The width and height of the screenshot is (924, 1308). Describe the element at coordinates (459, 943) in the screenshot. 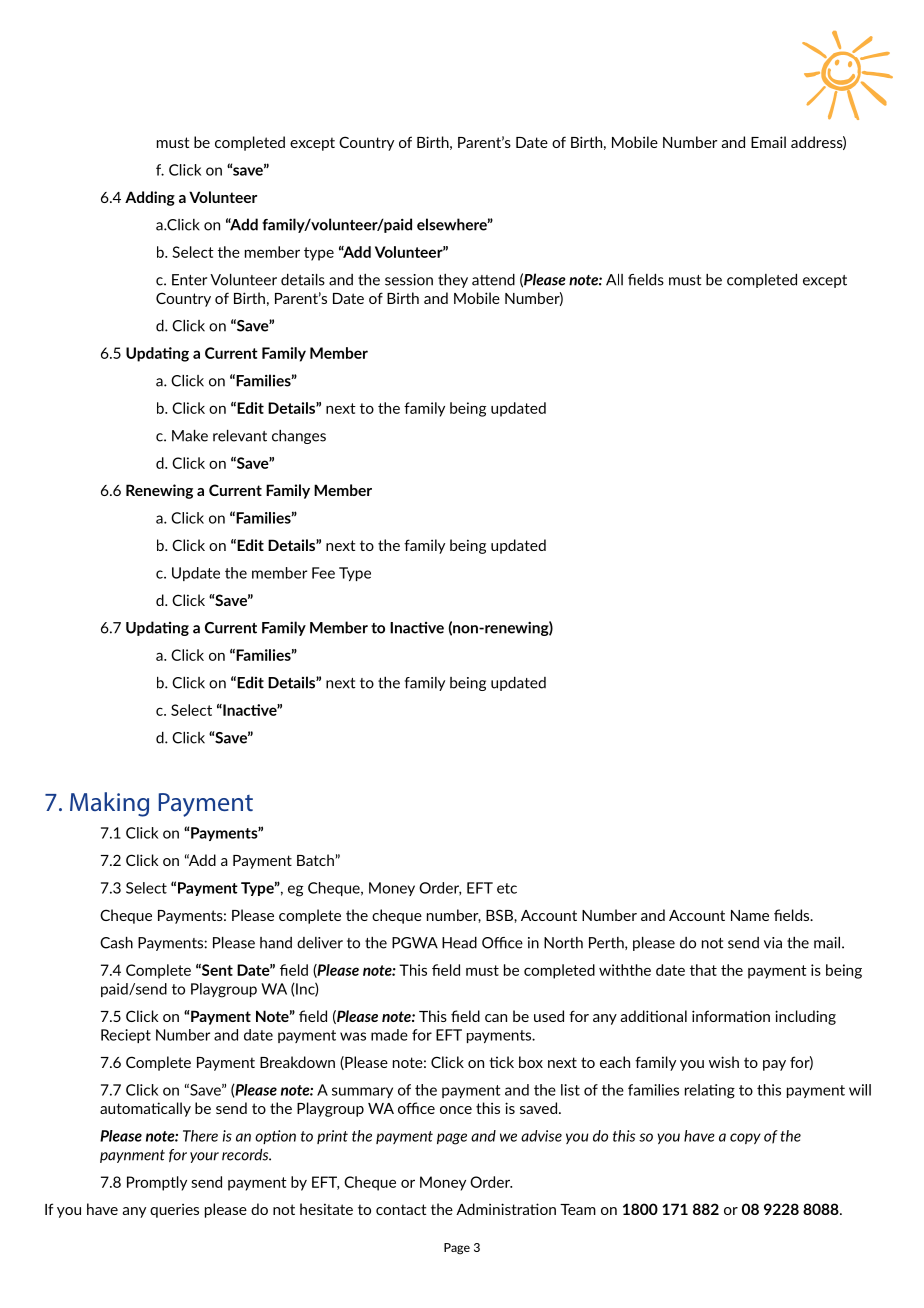

I see `Head` at that location.
